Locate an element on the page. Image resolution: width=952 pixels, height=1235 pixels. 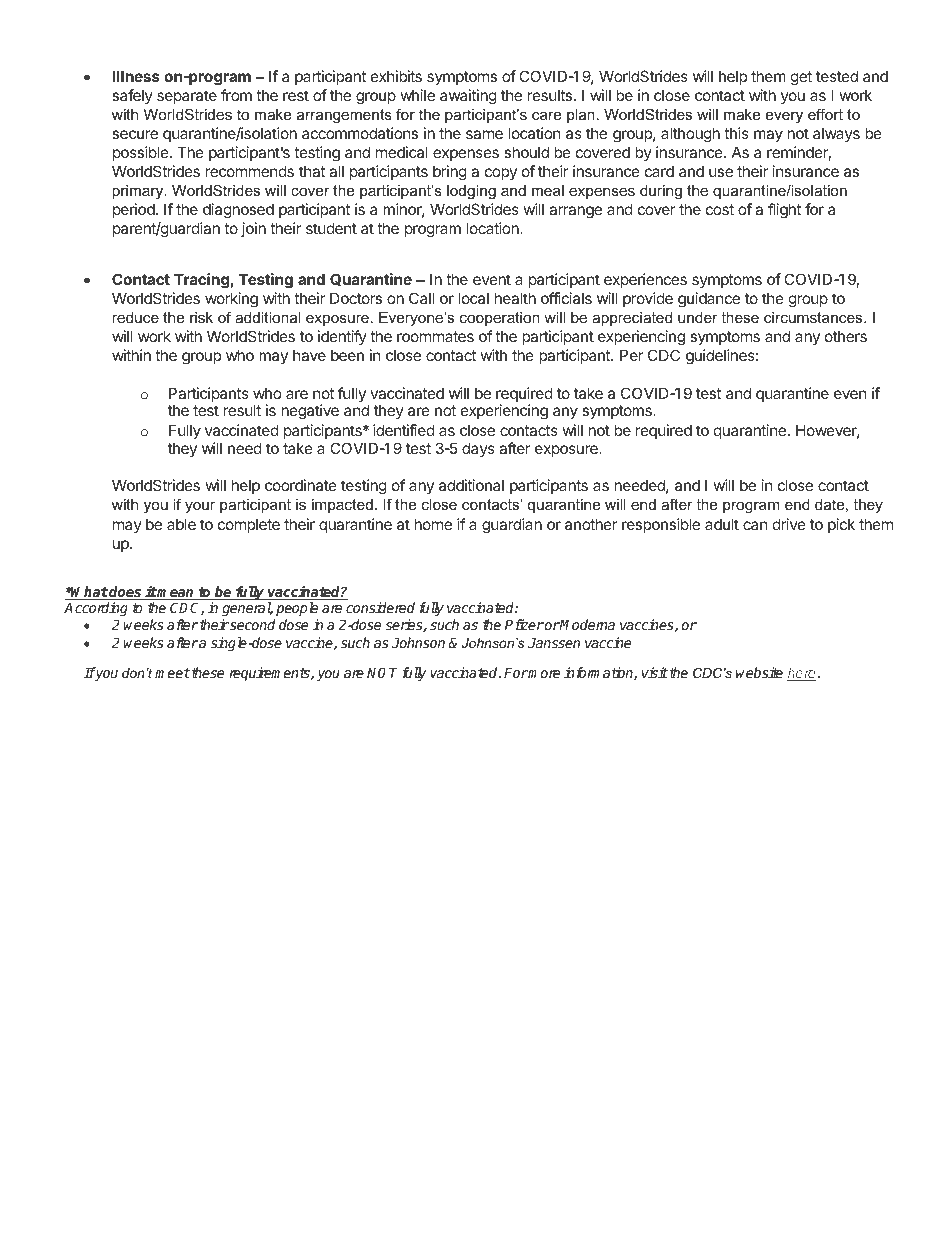
roommates is located at coordinates (435, 336).
